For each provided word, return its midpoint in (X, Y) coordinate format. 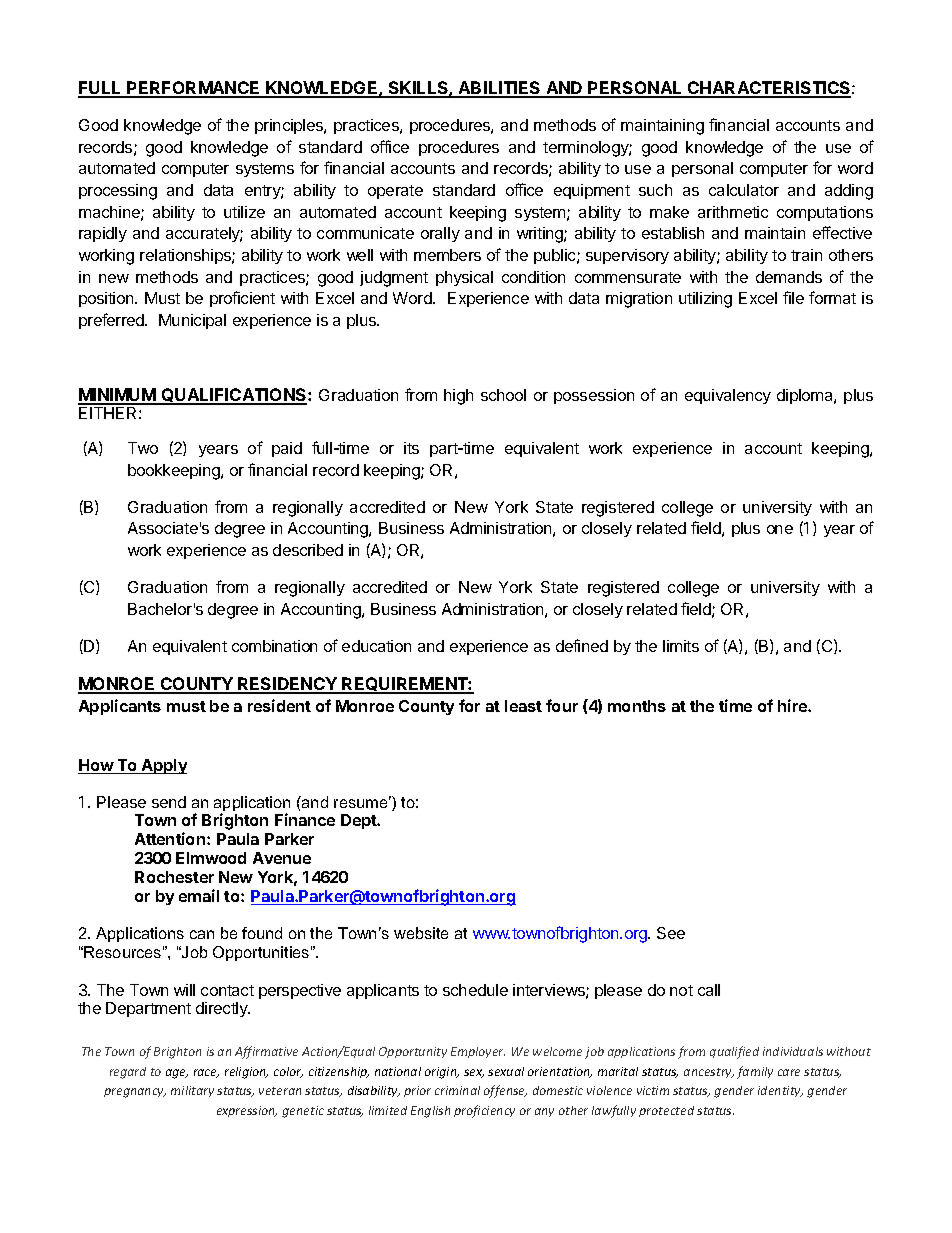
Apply (163, 766)
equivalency (728, 396)
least (523, 706)
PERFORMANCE (194, 89)
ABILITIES (500, 89)
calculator (744, 190)
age (177, 1074)
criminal (457, 1090)
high (458, 397)
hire (793, 705)
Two (143, 448)
